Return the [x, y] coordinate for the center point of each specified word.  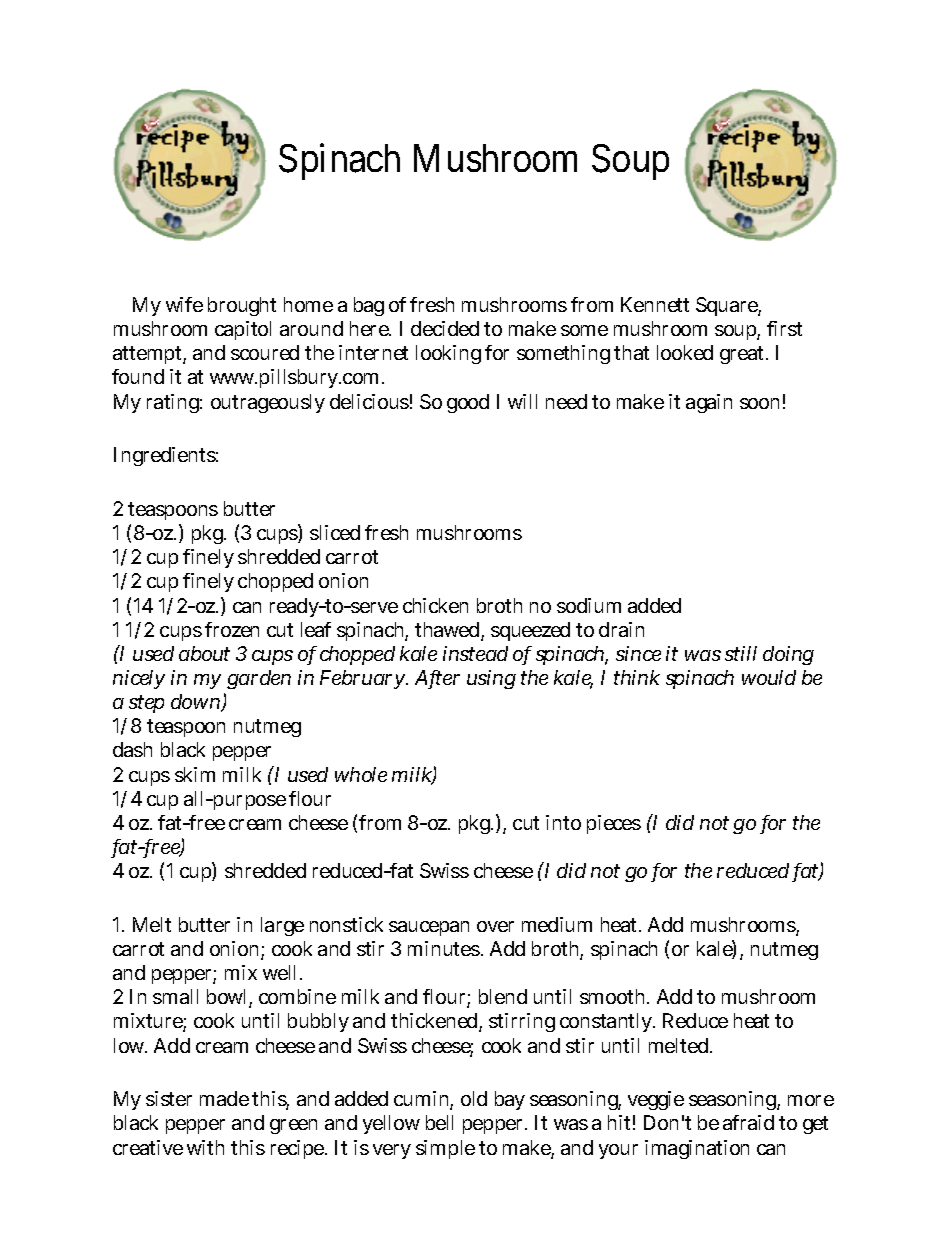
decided [445, 328]
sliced [335, 532]
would [769, 677]
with [205, 1147]
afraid [748, 1122]
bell [439, 1122]
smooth [614, 996]
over [495, 926]
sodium [589, 605]
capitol [243, 330]
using [491, 679]
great [743, 355]
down [197, 703]
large [282, 926]
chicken [435, 605]
